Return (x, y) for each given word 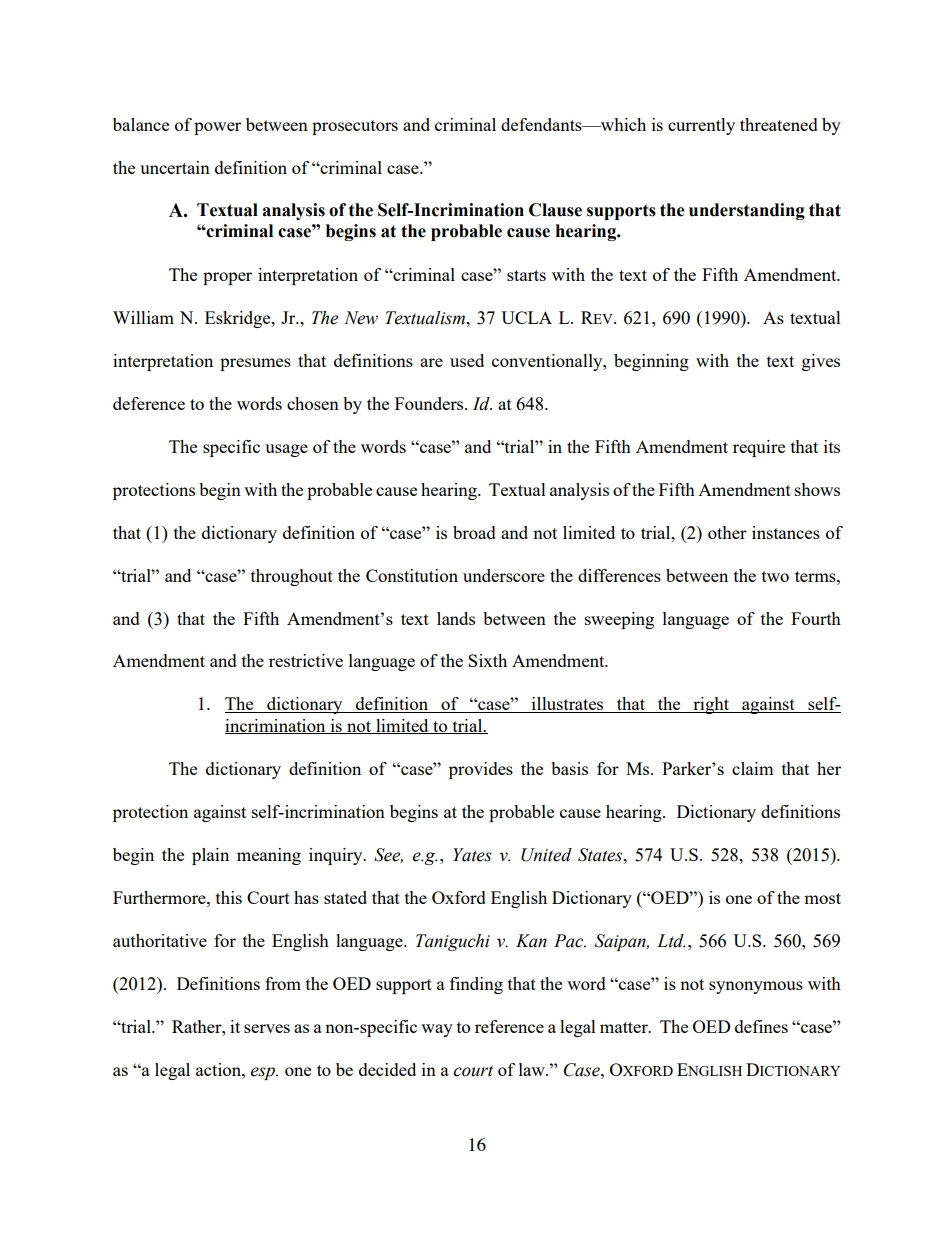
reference (509, 1026)
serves (267, 1028)
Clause (555, 210)
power (217, 128)
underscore (504, 575)
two (775, 576)
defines (761, 1026)
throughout (292, 577)
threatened (779, 124)
